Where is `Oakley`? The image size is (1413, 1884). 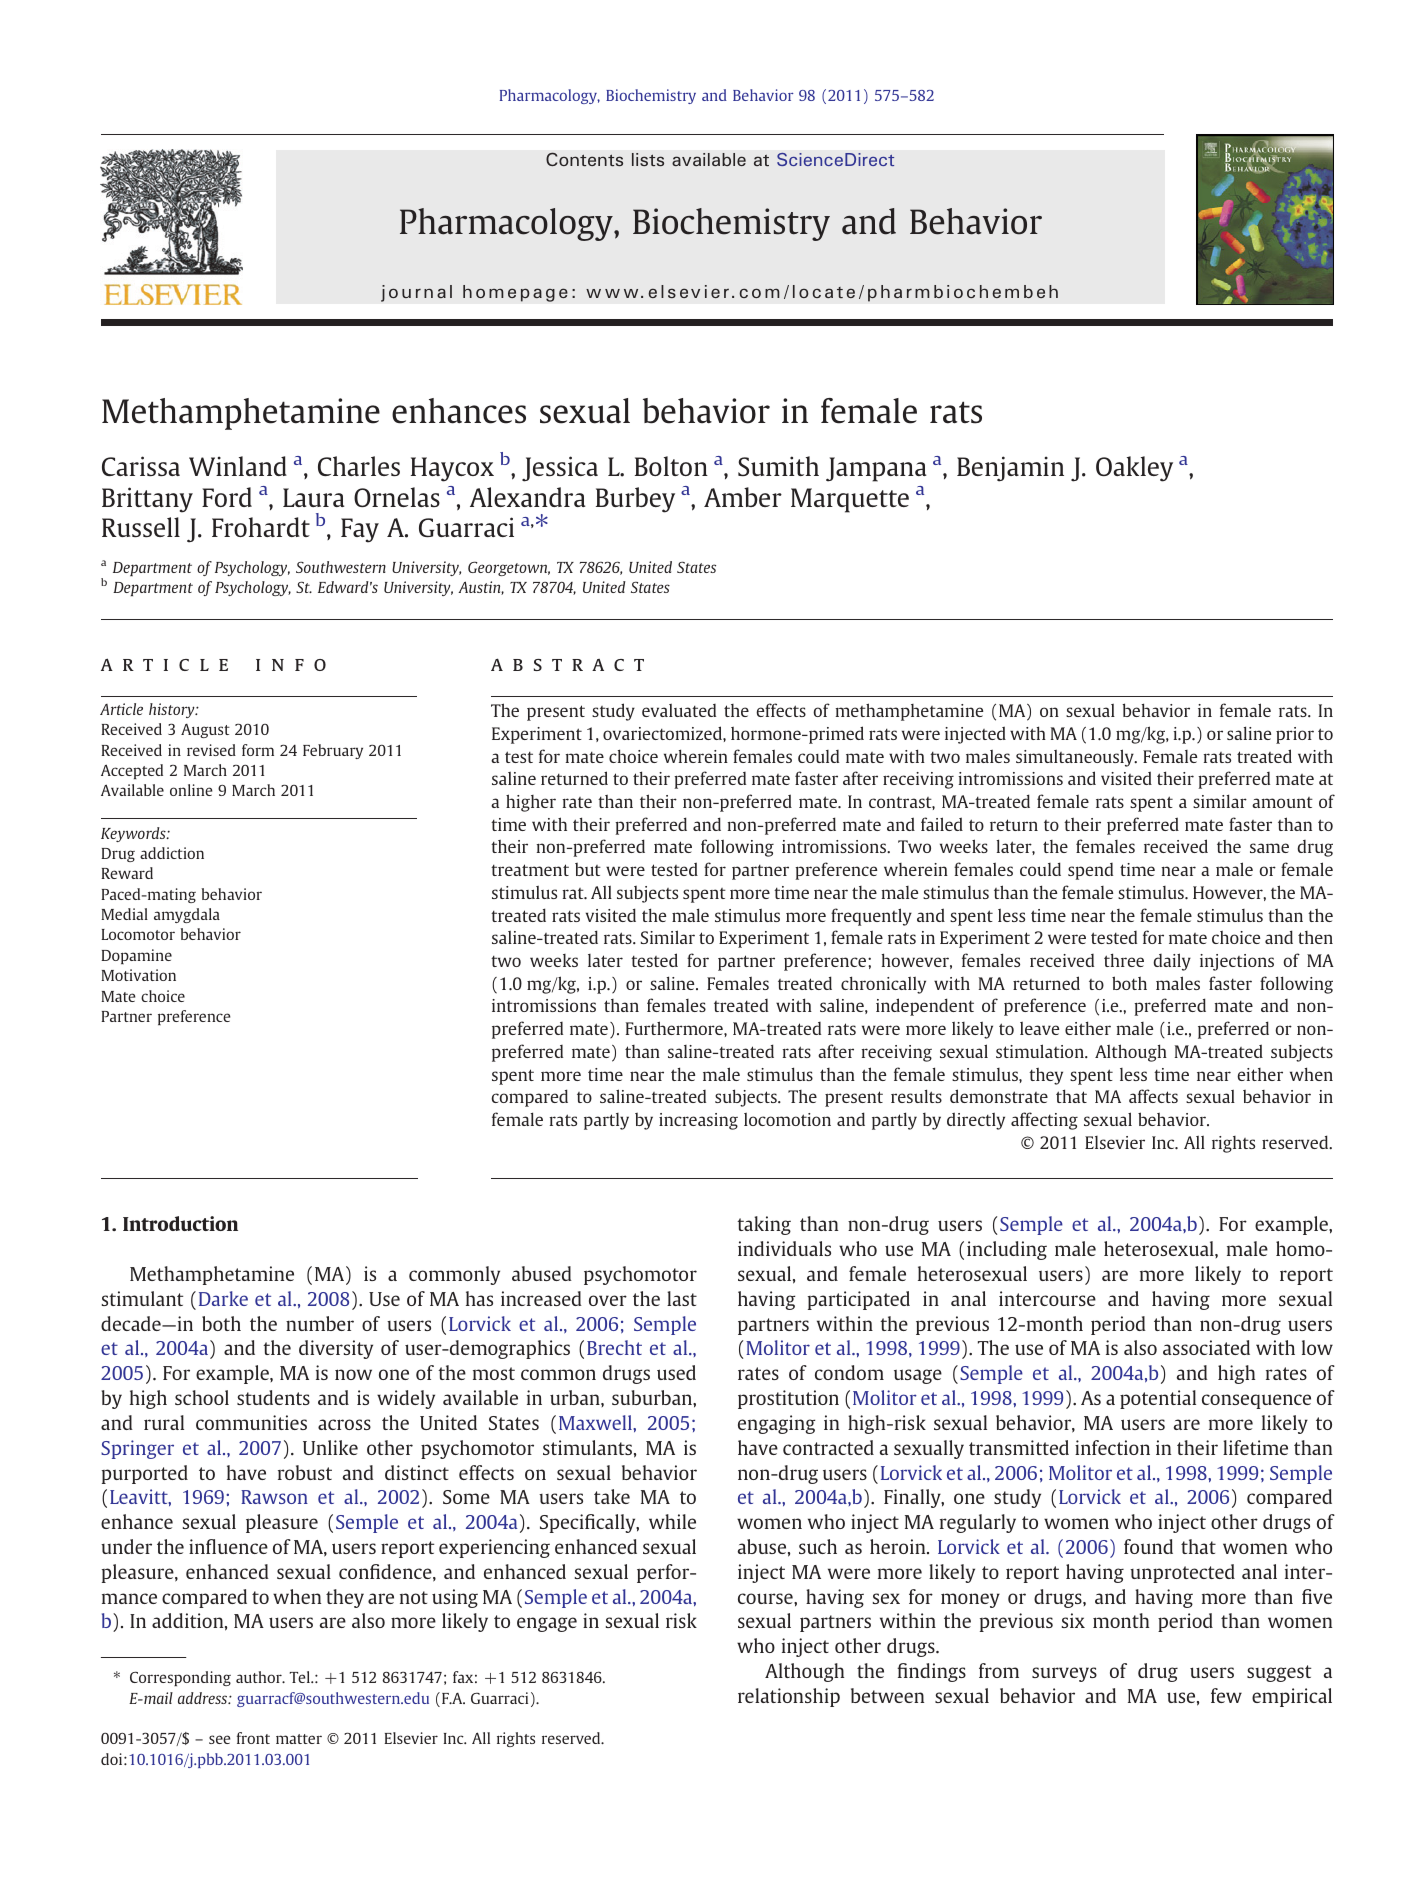 Oakley is located at coordinates (1134, 469).
